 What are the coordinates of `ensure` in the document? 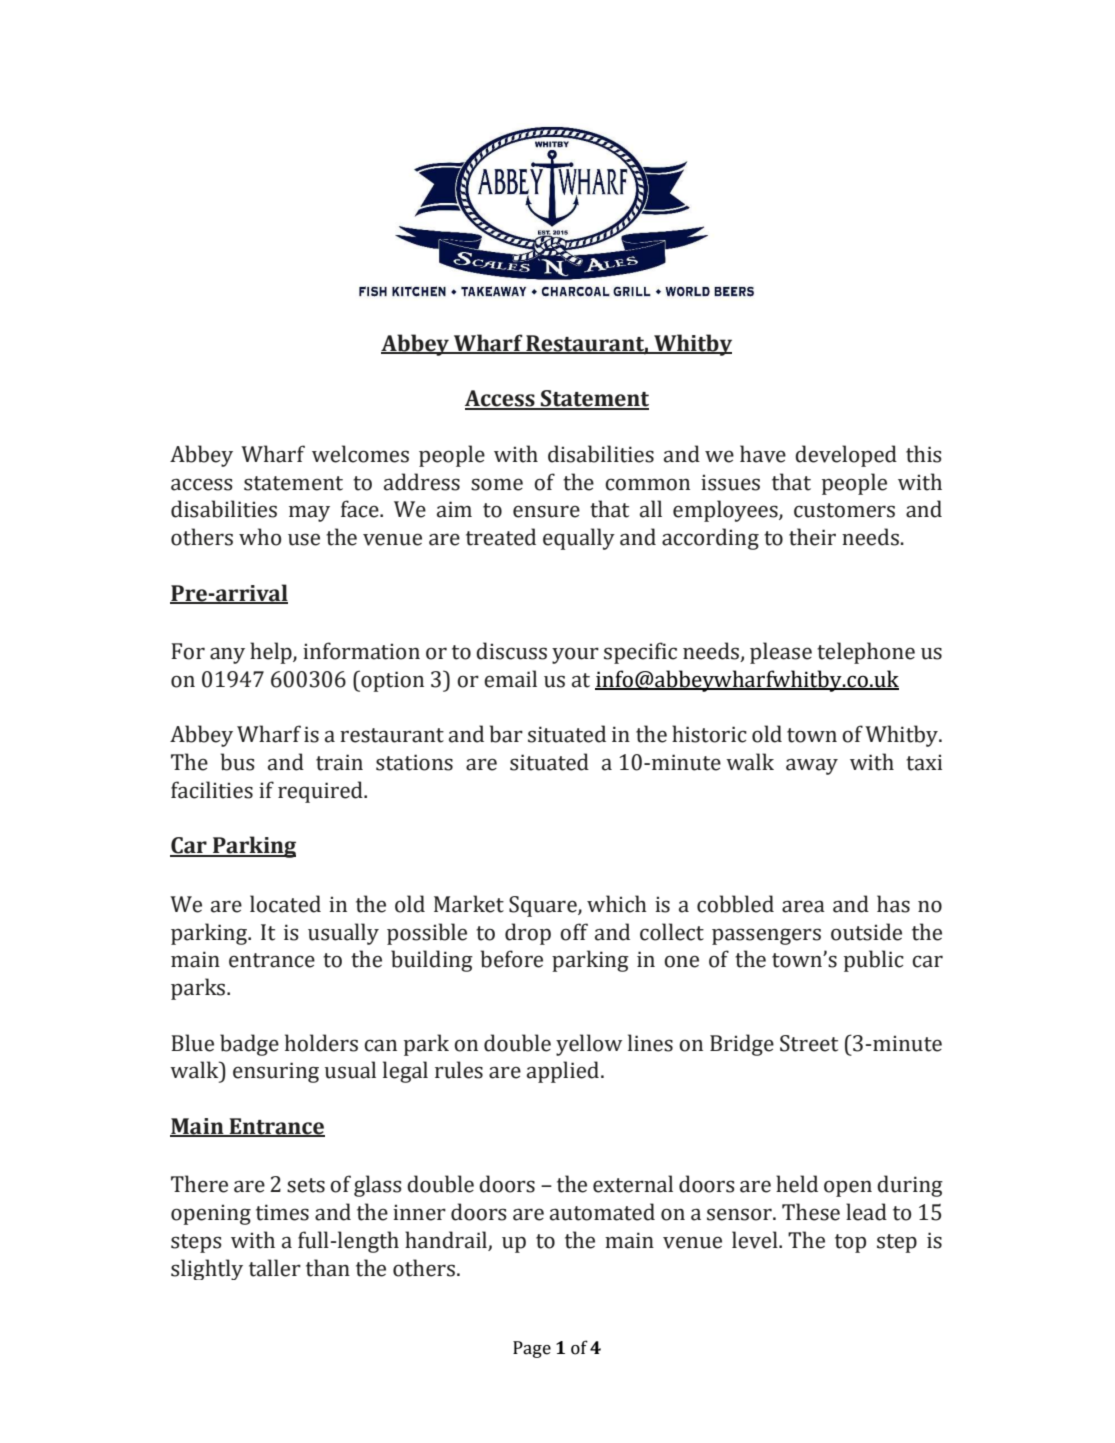 It's located at (546, 511).
